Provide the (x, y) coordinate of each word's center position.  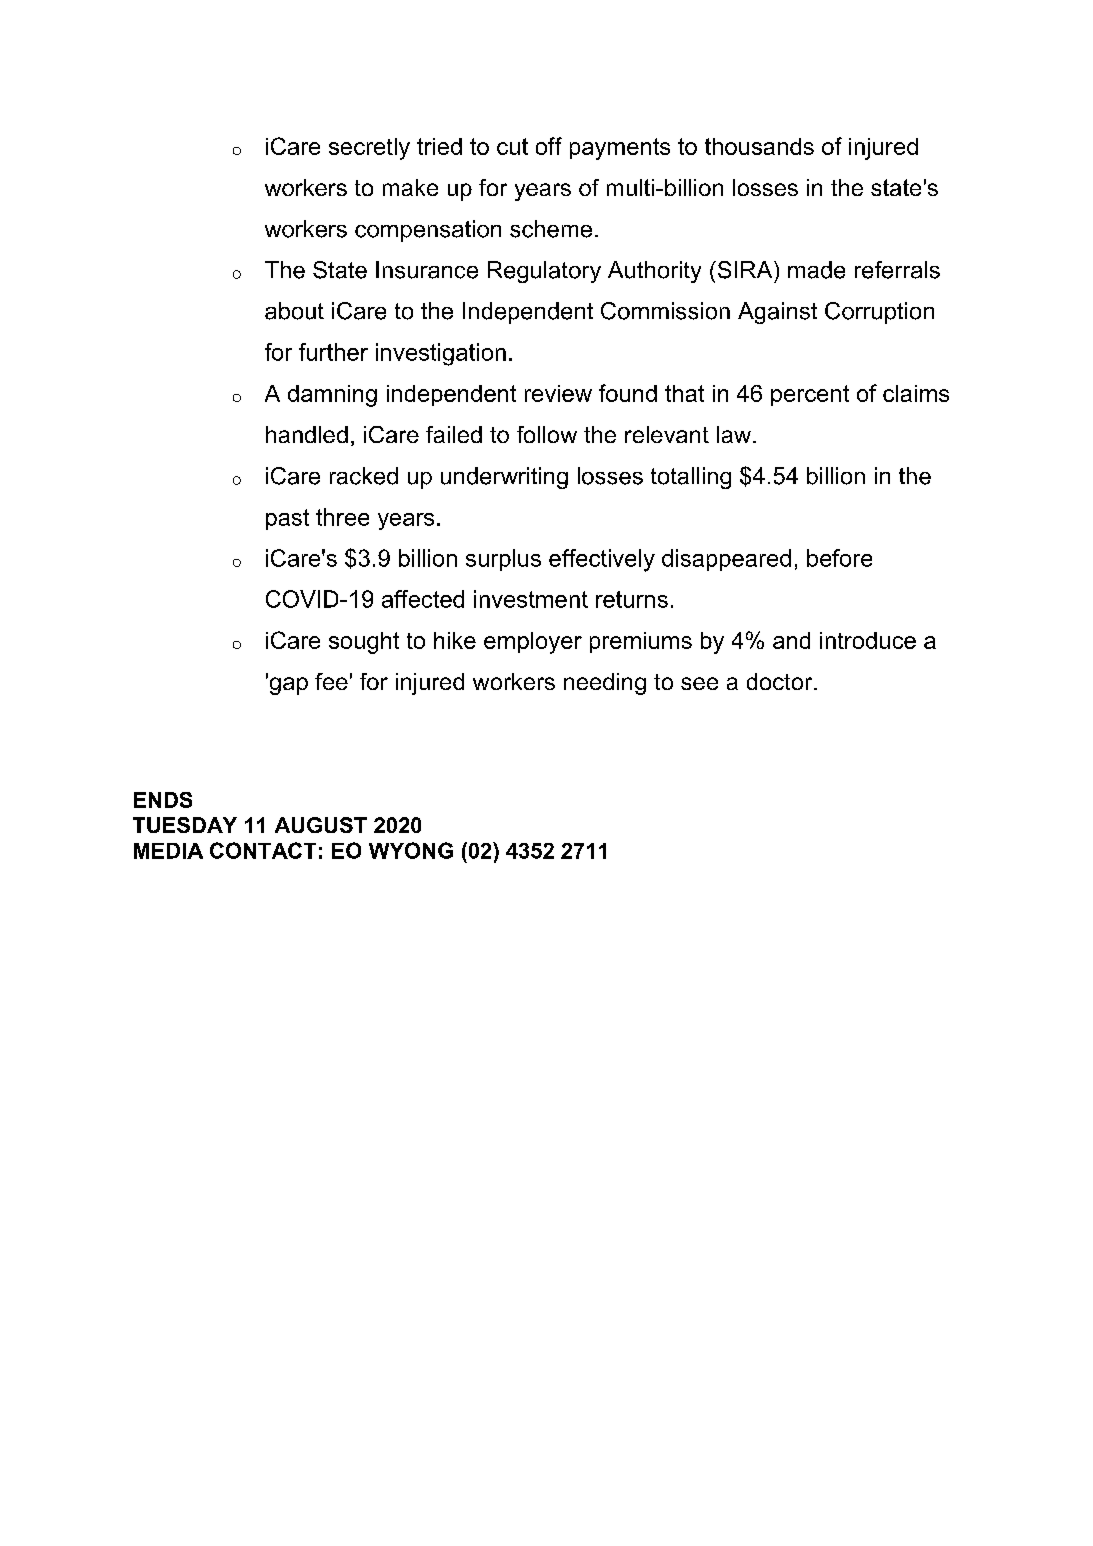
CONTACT (263, 850)
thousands (759, 146)
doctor (781, 681)
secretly (369, 149)
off (549, 146)
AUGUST (321, 825)
